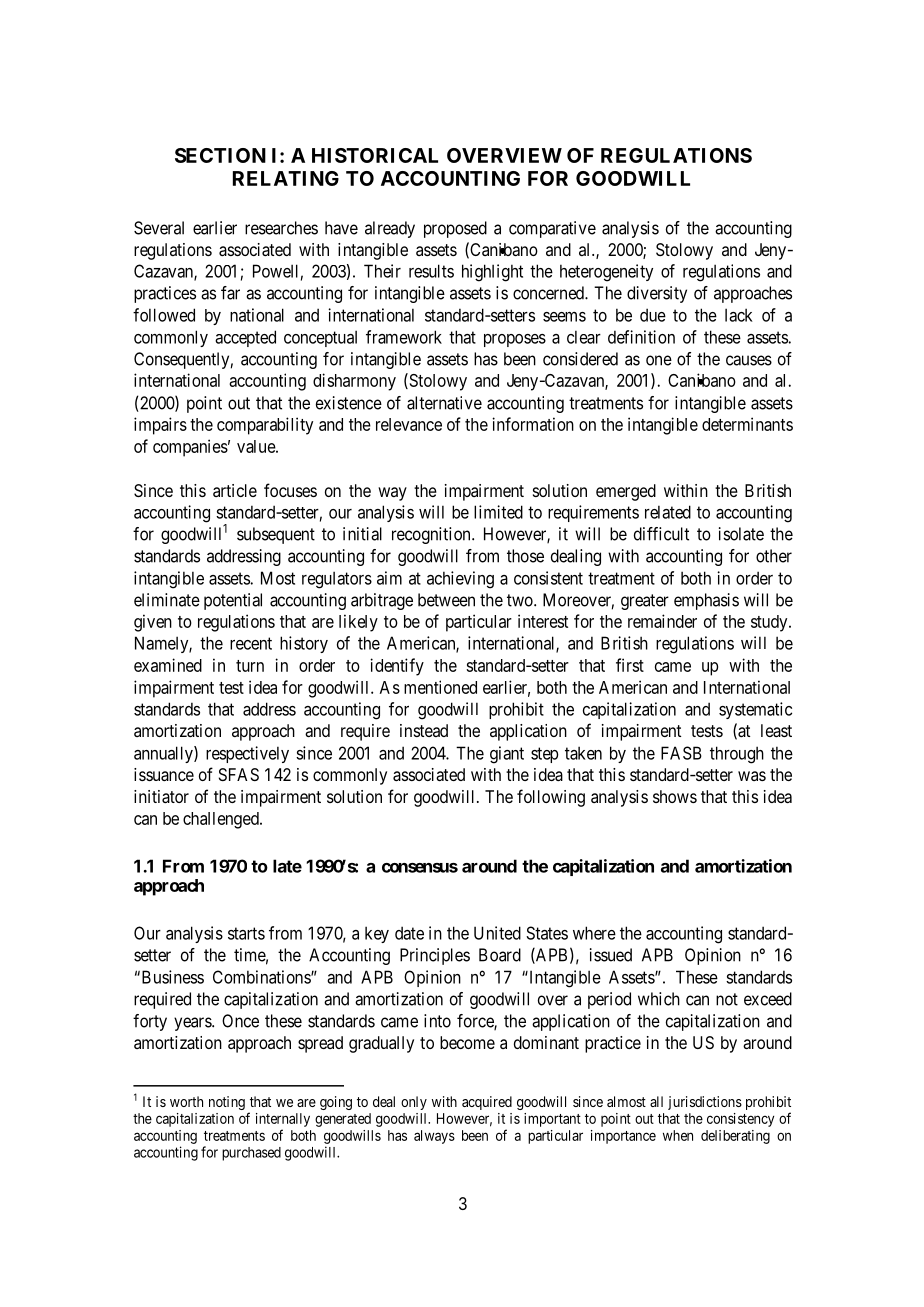 This page has height=1307, width=924. I want to click on remainder, so click(662, 621).
